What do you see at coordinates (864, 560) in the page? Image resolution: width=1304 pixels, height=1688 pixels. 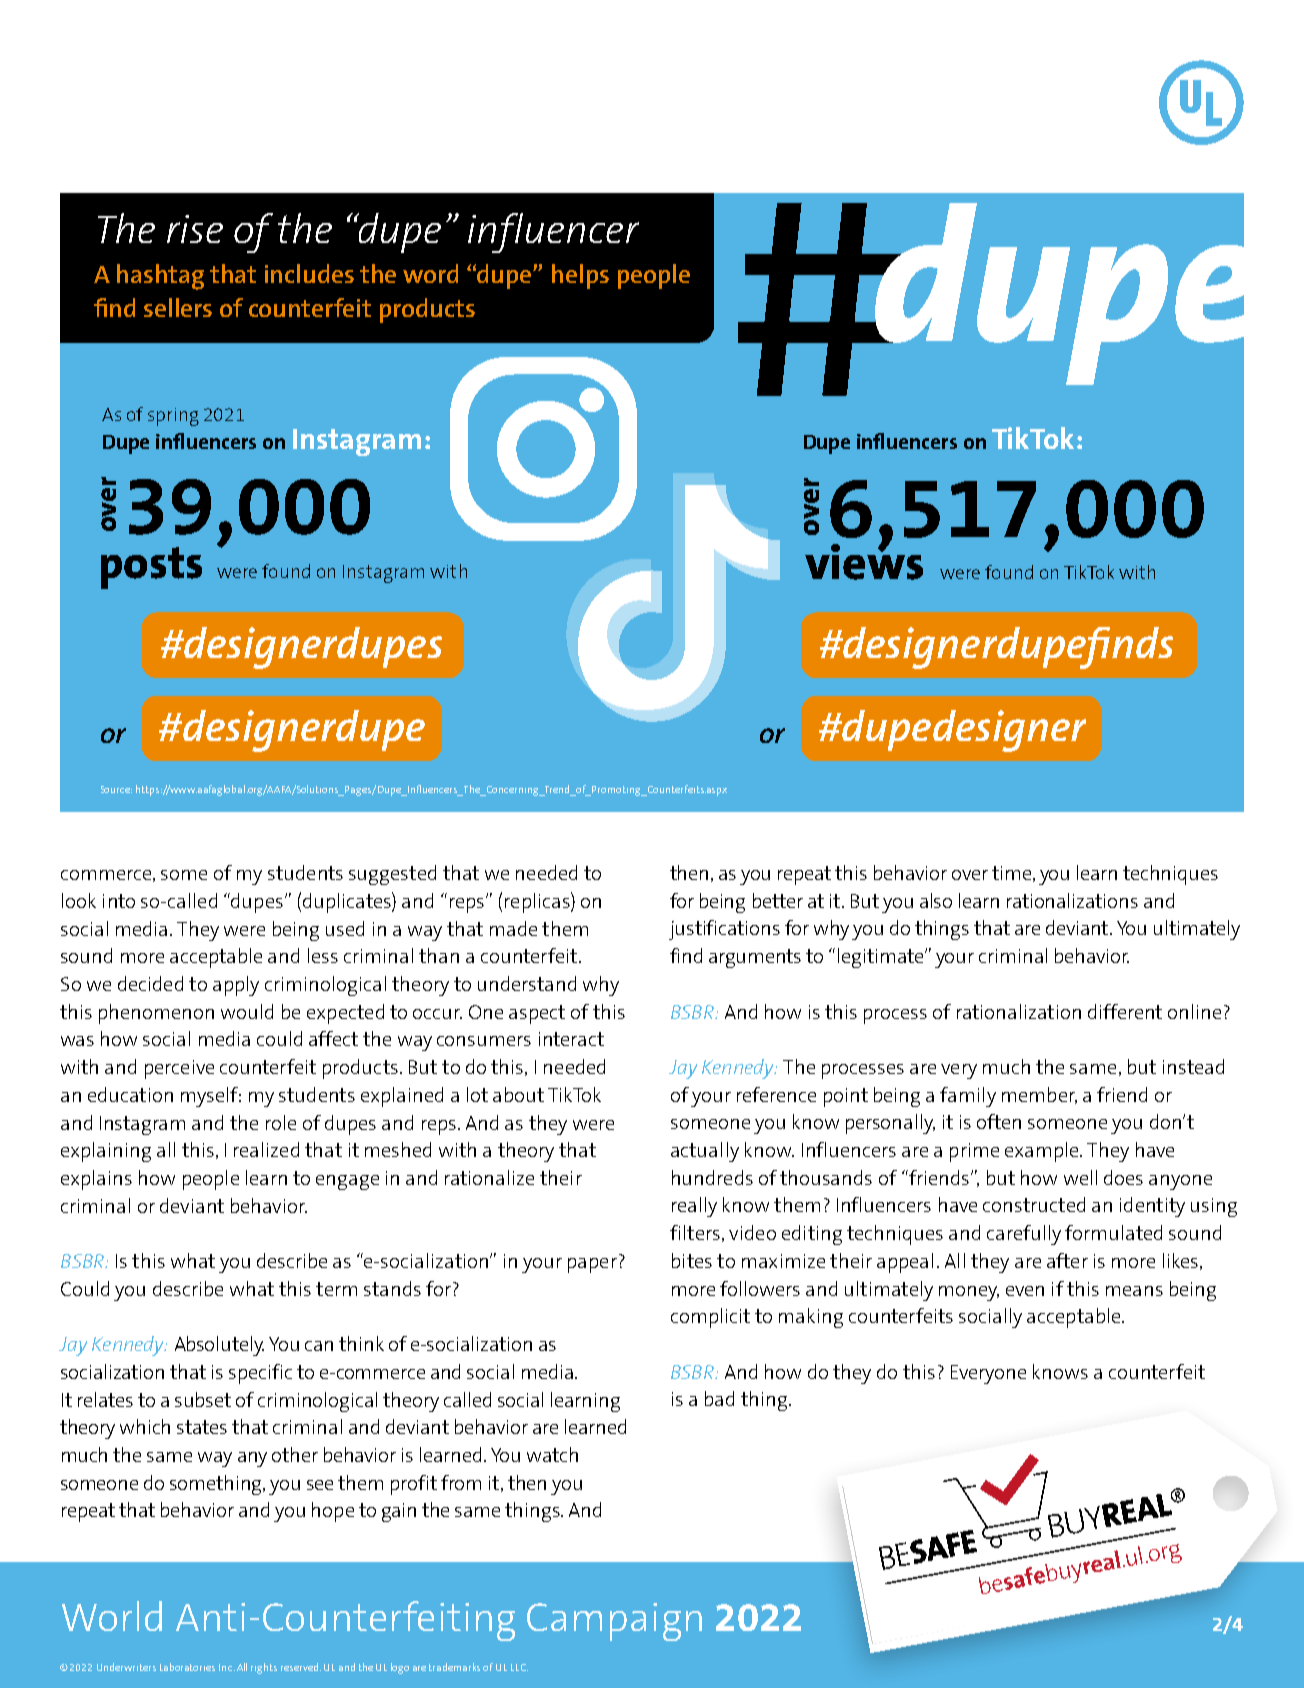 I see `views` at bounding box center [864, 560].
